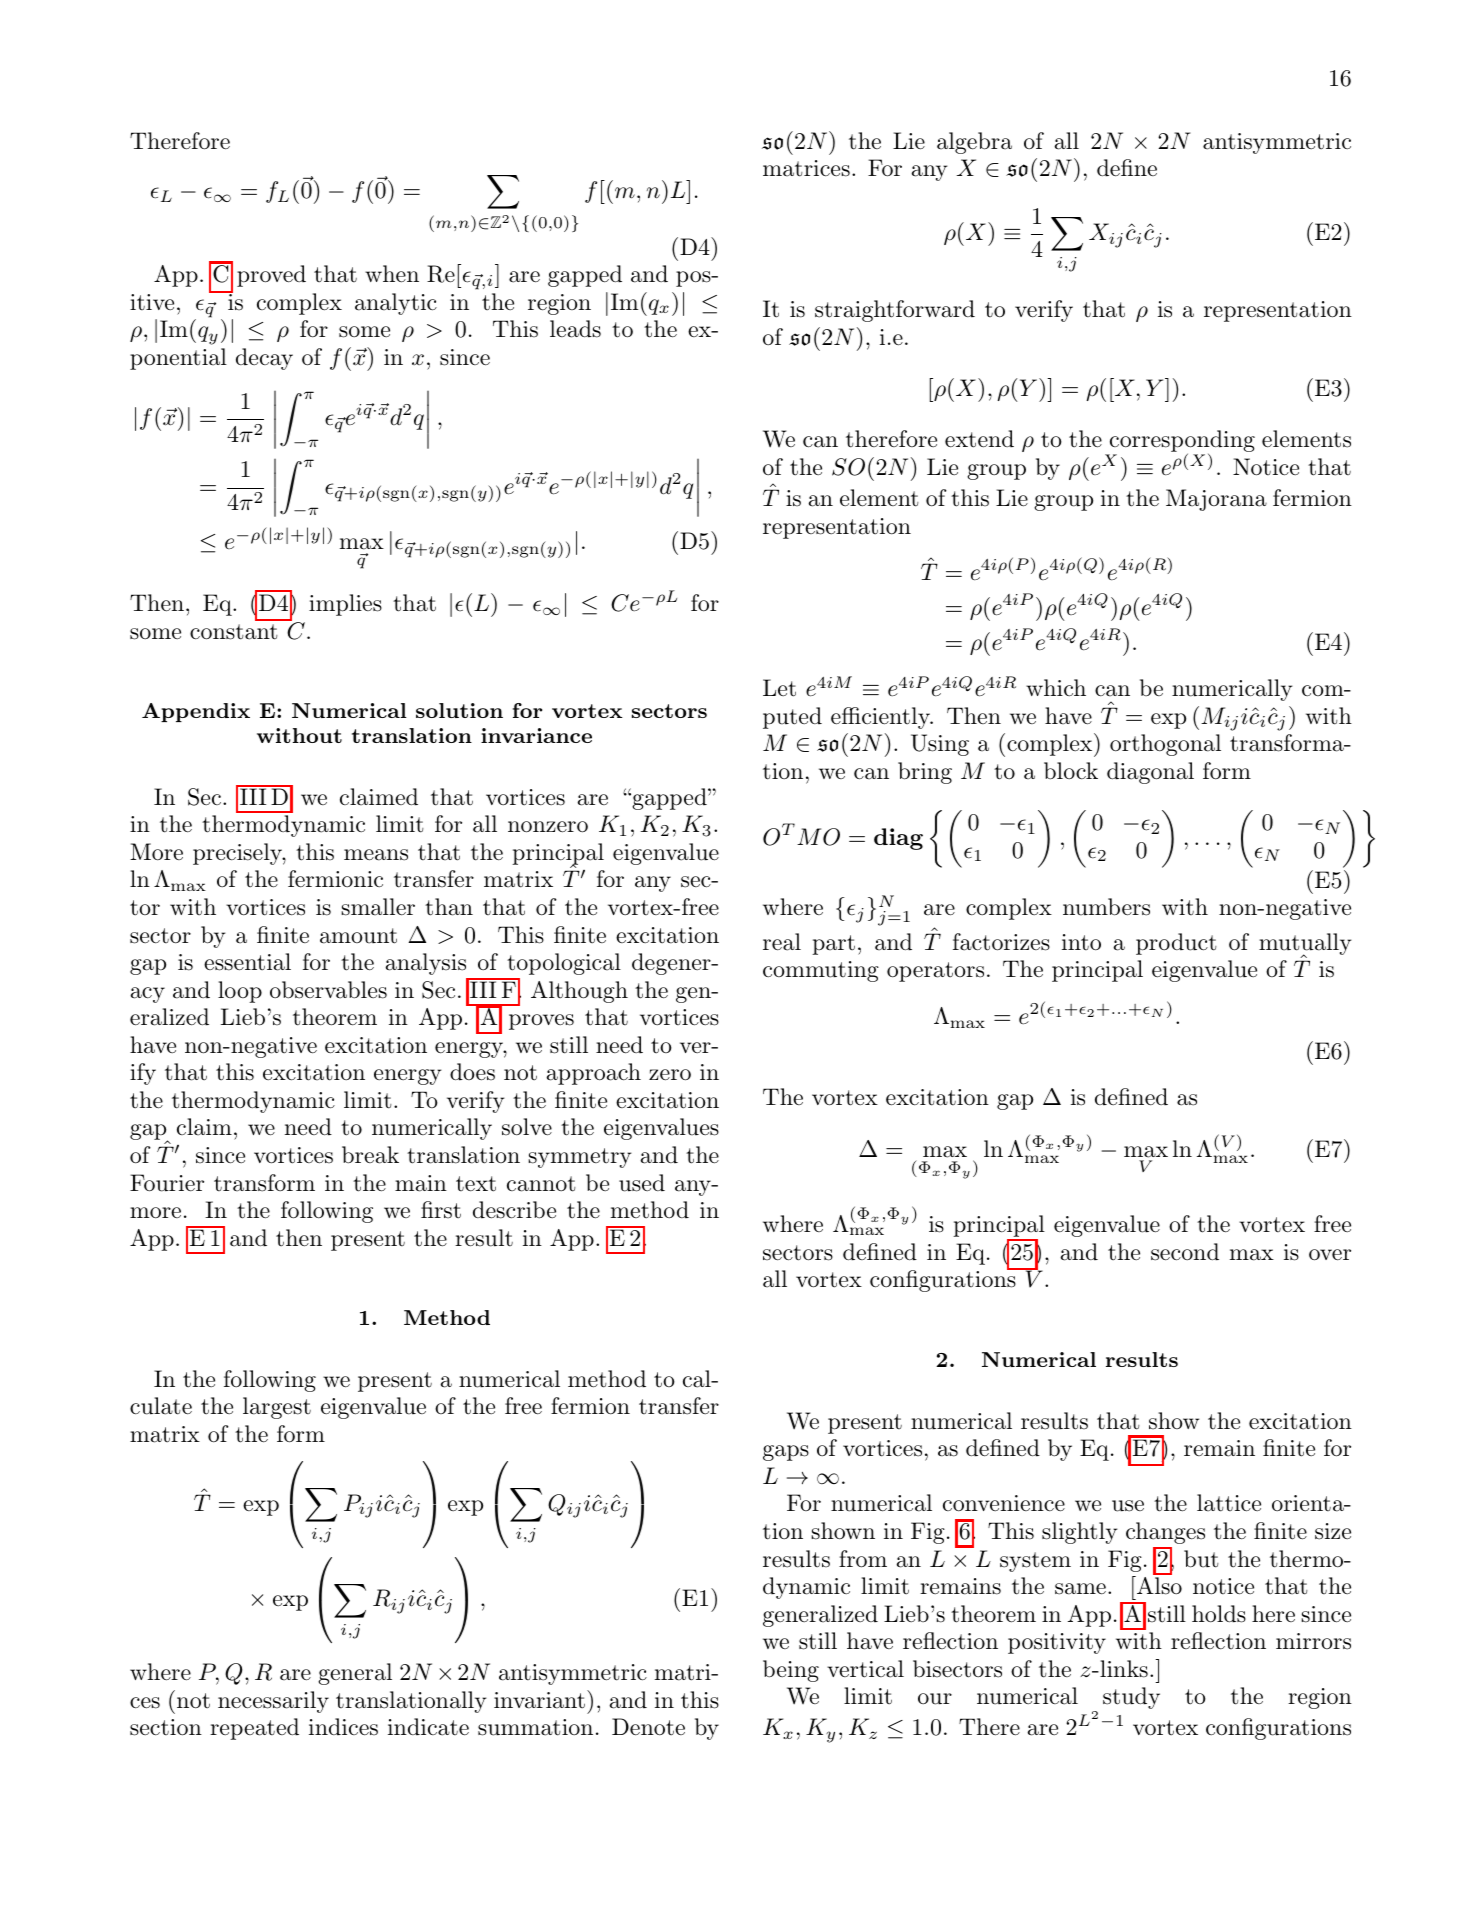 This screenshot has height=1905, width=1472. I want to click on used, so click(642, 1183).
